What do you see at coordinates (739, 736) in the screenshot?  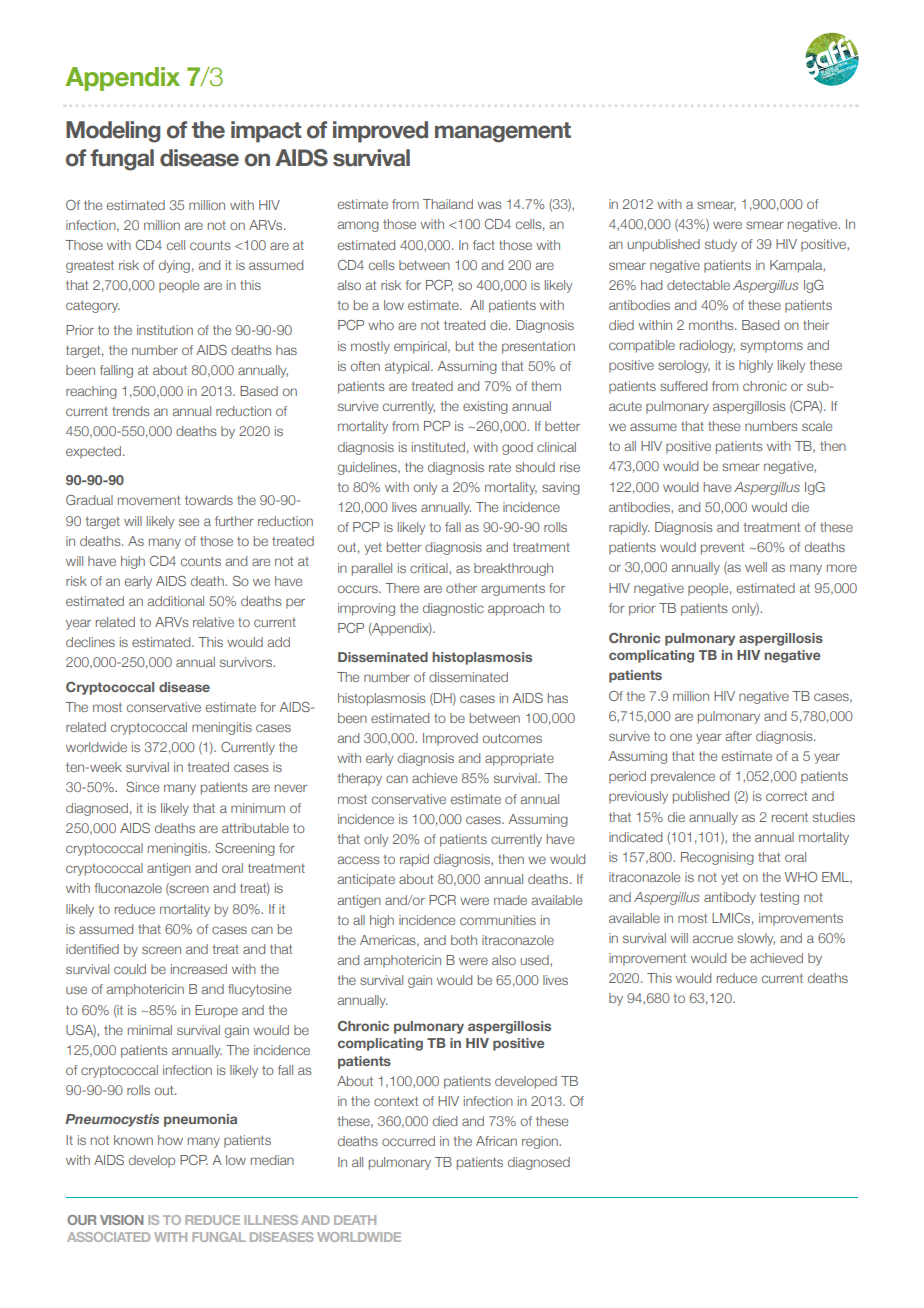 I see `after` at bounding box center [739, 736].
